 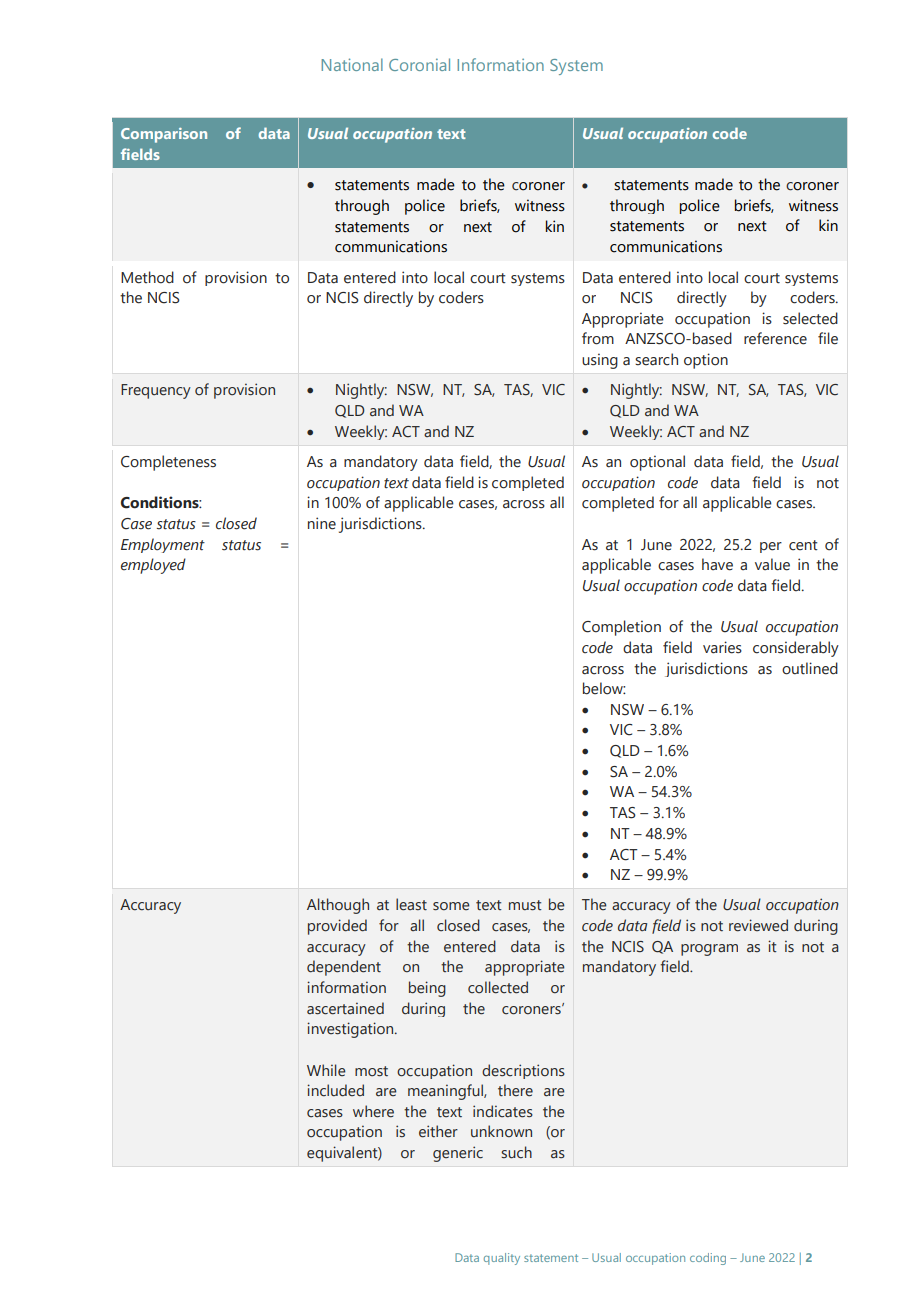 What do you see at coordinates (525, 905) in the screenshot?
I see `must` at bounding box center [525, 905].
